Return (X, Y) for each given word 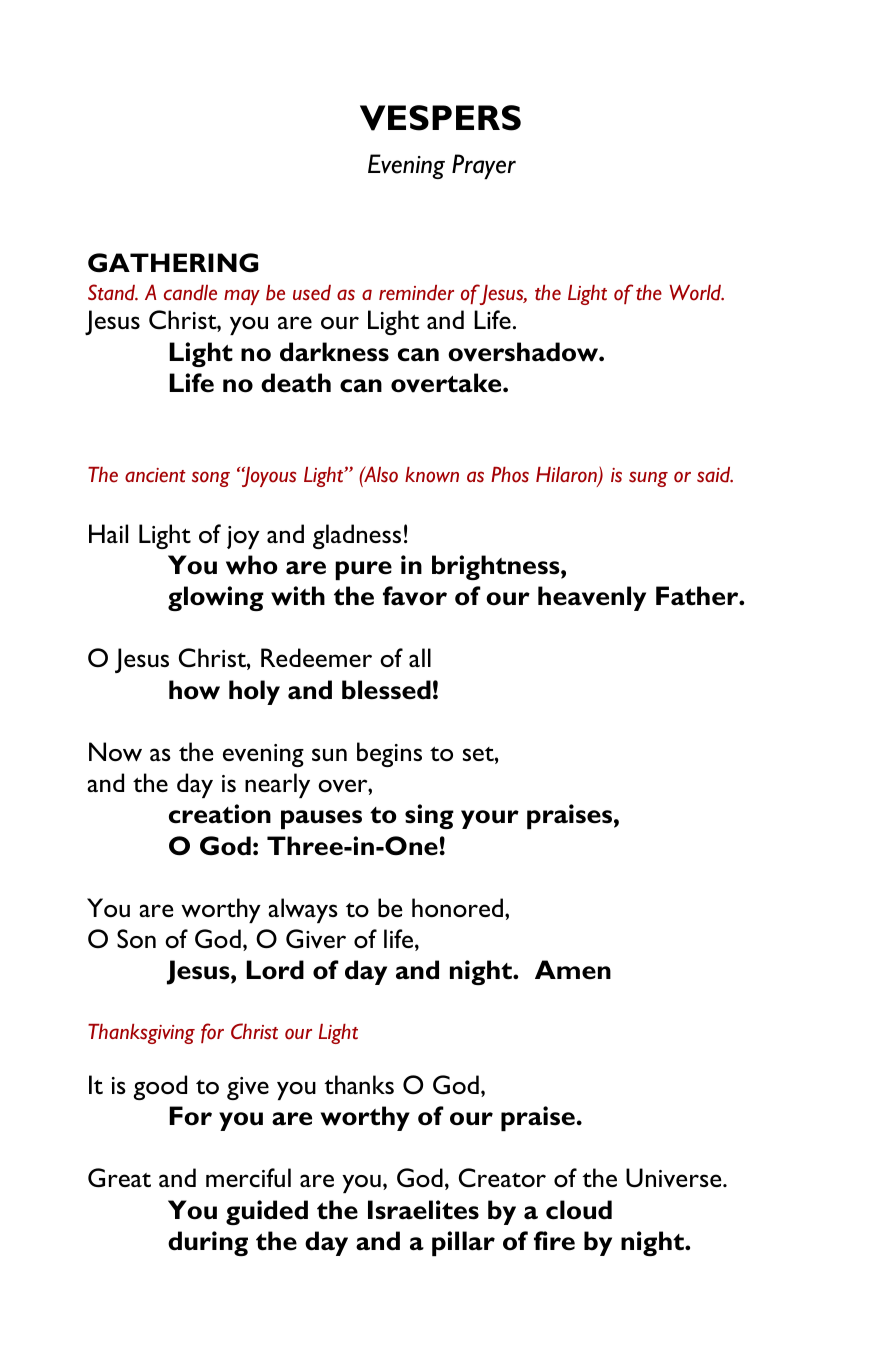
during (208, 1243)
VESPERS (440, 118)
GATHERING (173, 263)
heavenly (592, 598)
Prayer (484, 166)
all (420, 657)
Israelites (423, 1210)
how (194, 690)
